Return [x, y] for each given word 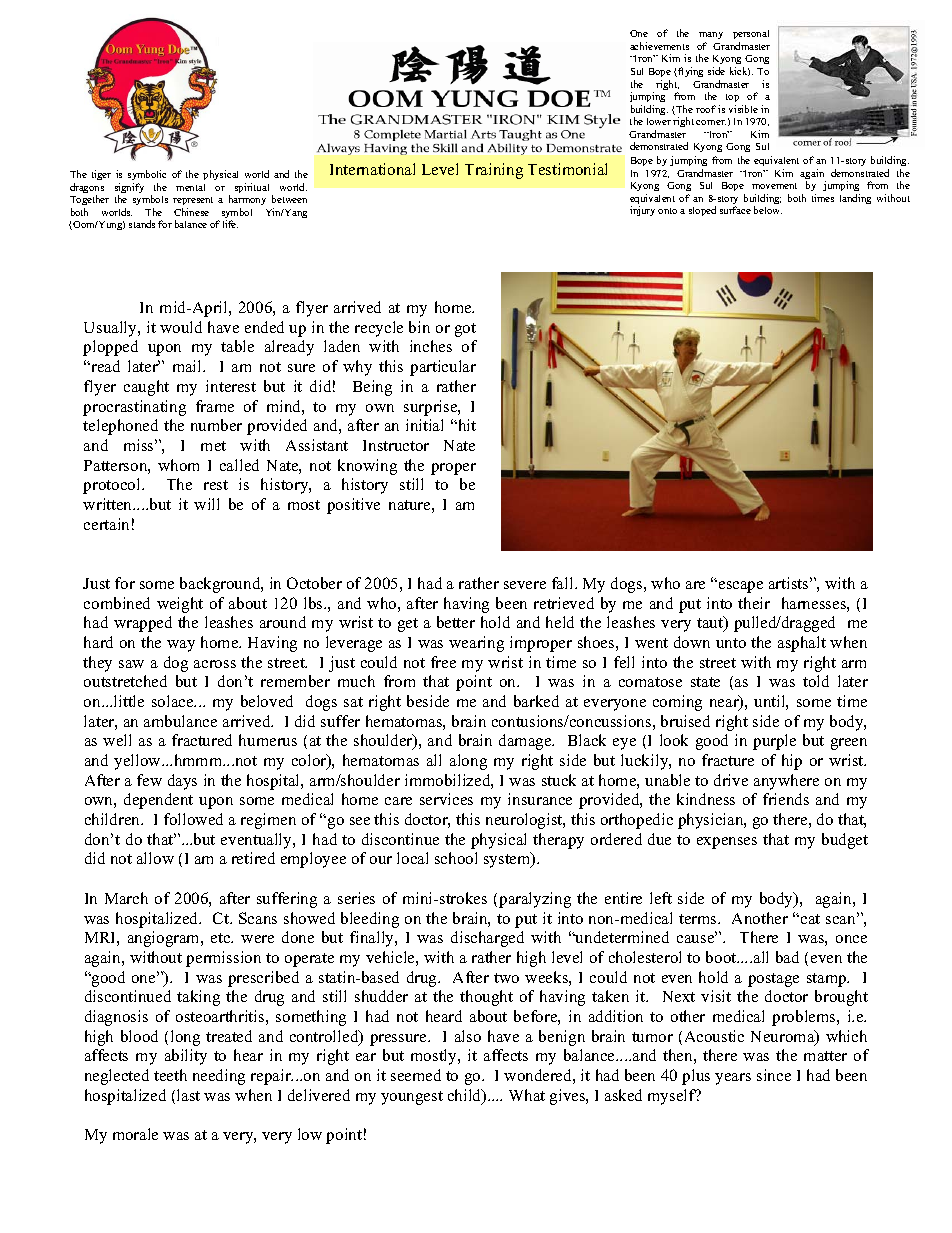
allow [155, 858]
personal [751, 36]
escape [741, 587]
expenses [727, 843]
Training [494, 171]
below [768, 210]
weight [180, 605]
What [527, 1095]
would [181, 327]
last [188, 1095]
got [465, 330]
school [456, 858]
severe [525, 585]
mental [190, 187]
